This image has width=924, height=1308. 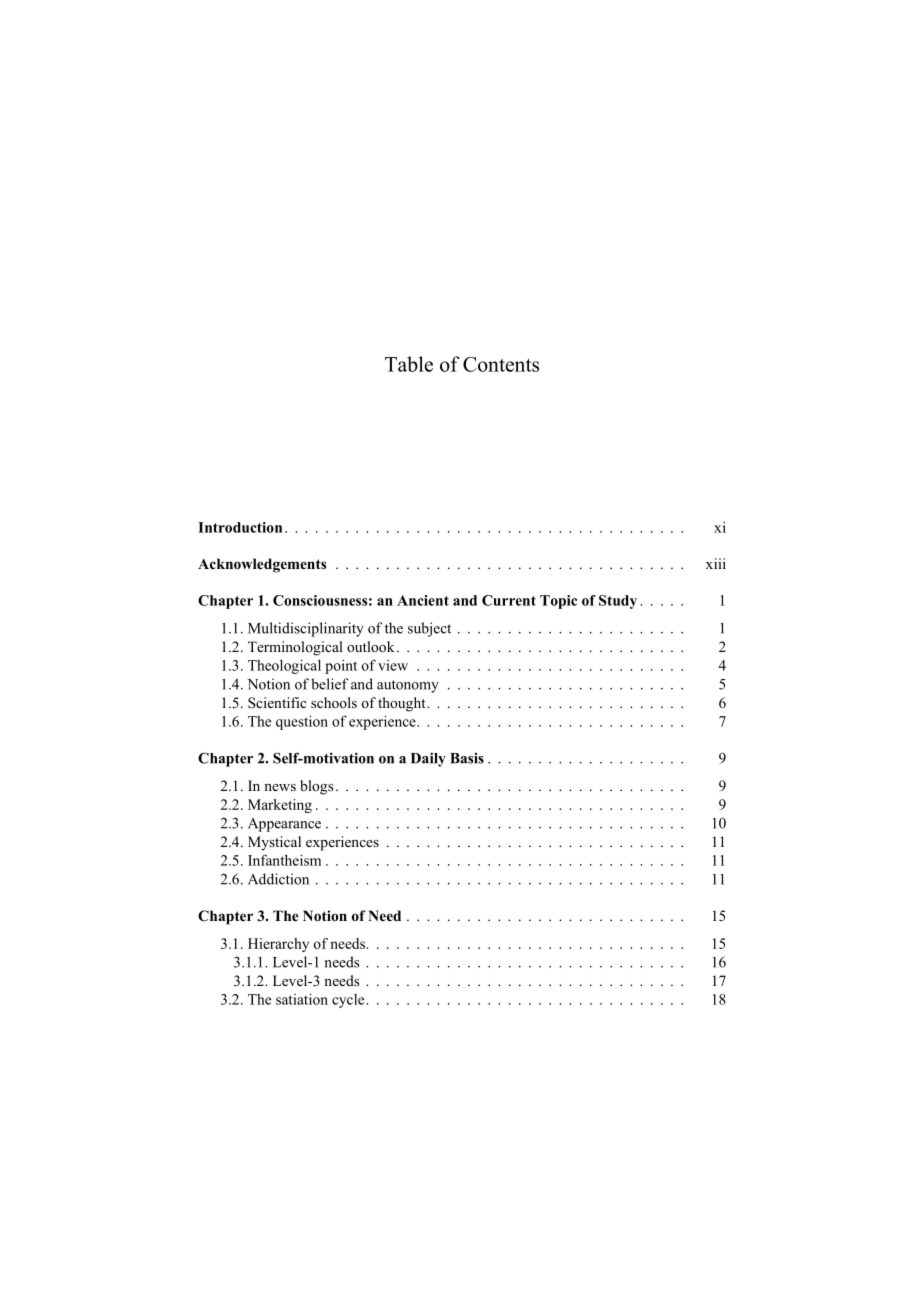 What do you see at coordinates (302, 999) in the image?
I see `satiation` at bounding box center [302, 999].
